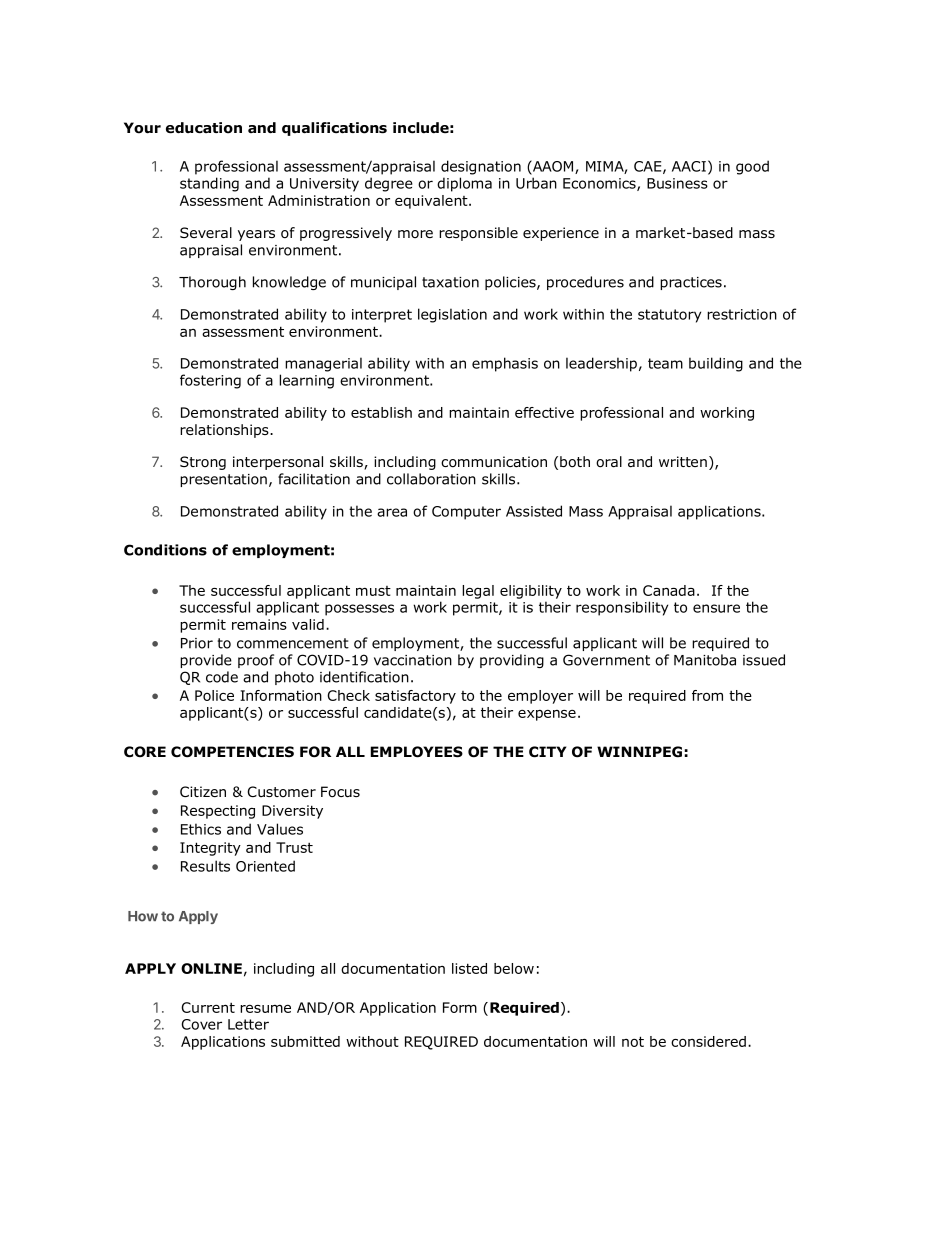  I want to click on remains, so click(259, 624).
